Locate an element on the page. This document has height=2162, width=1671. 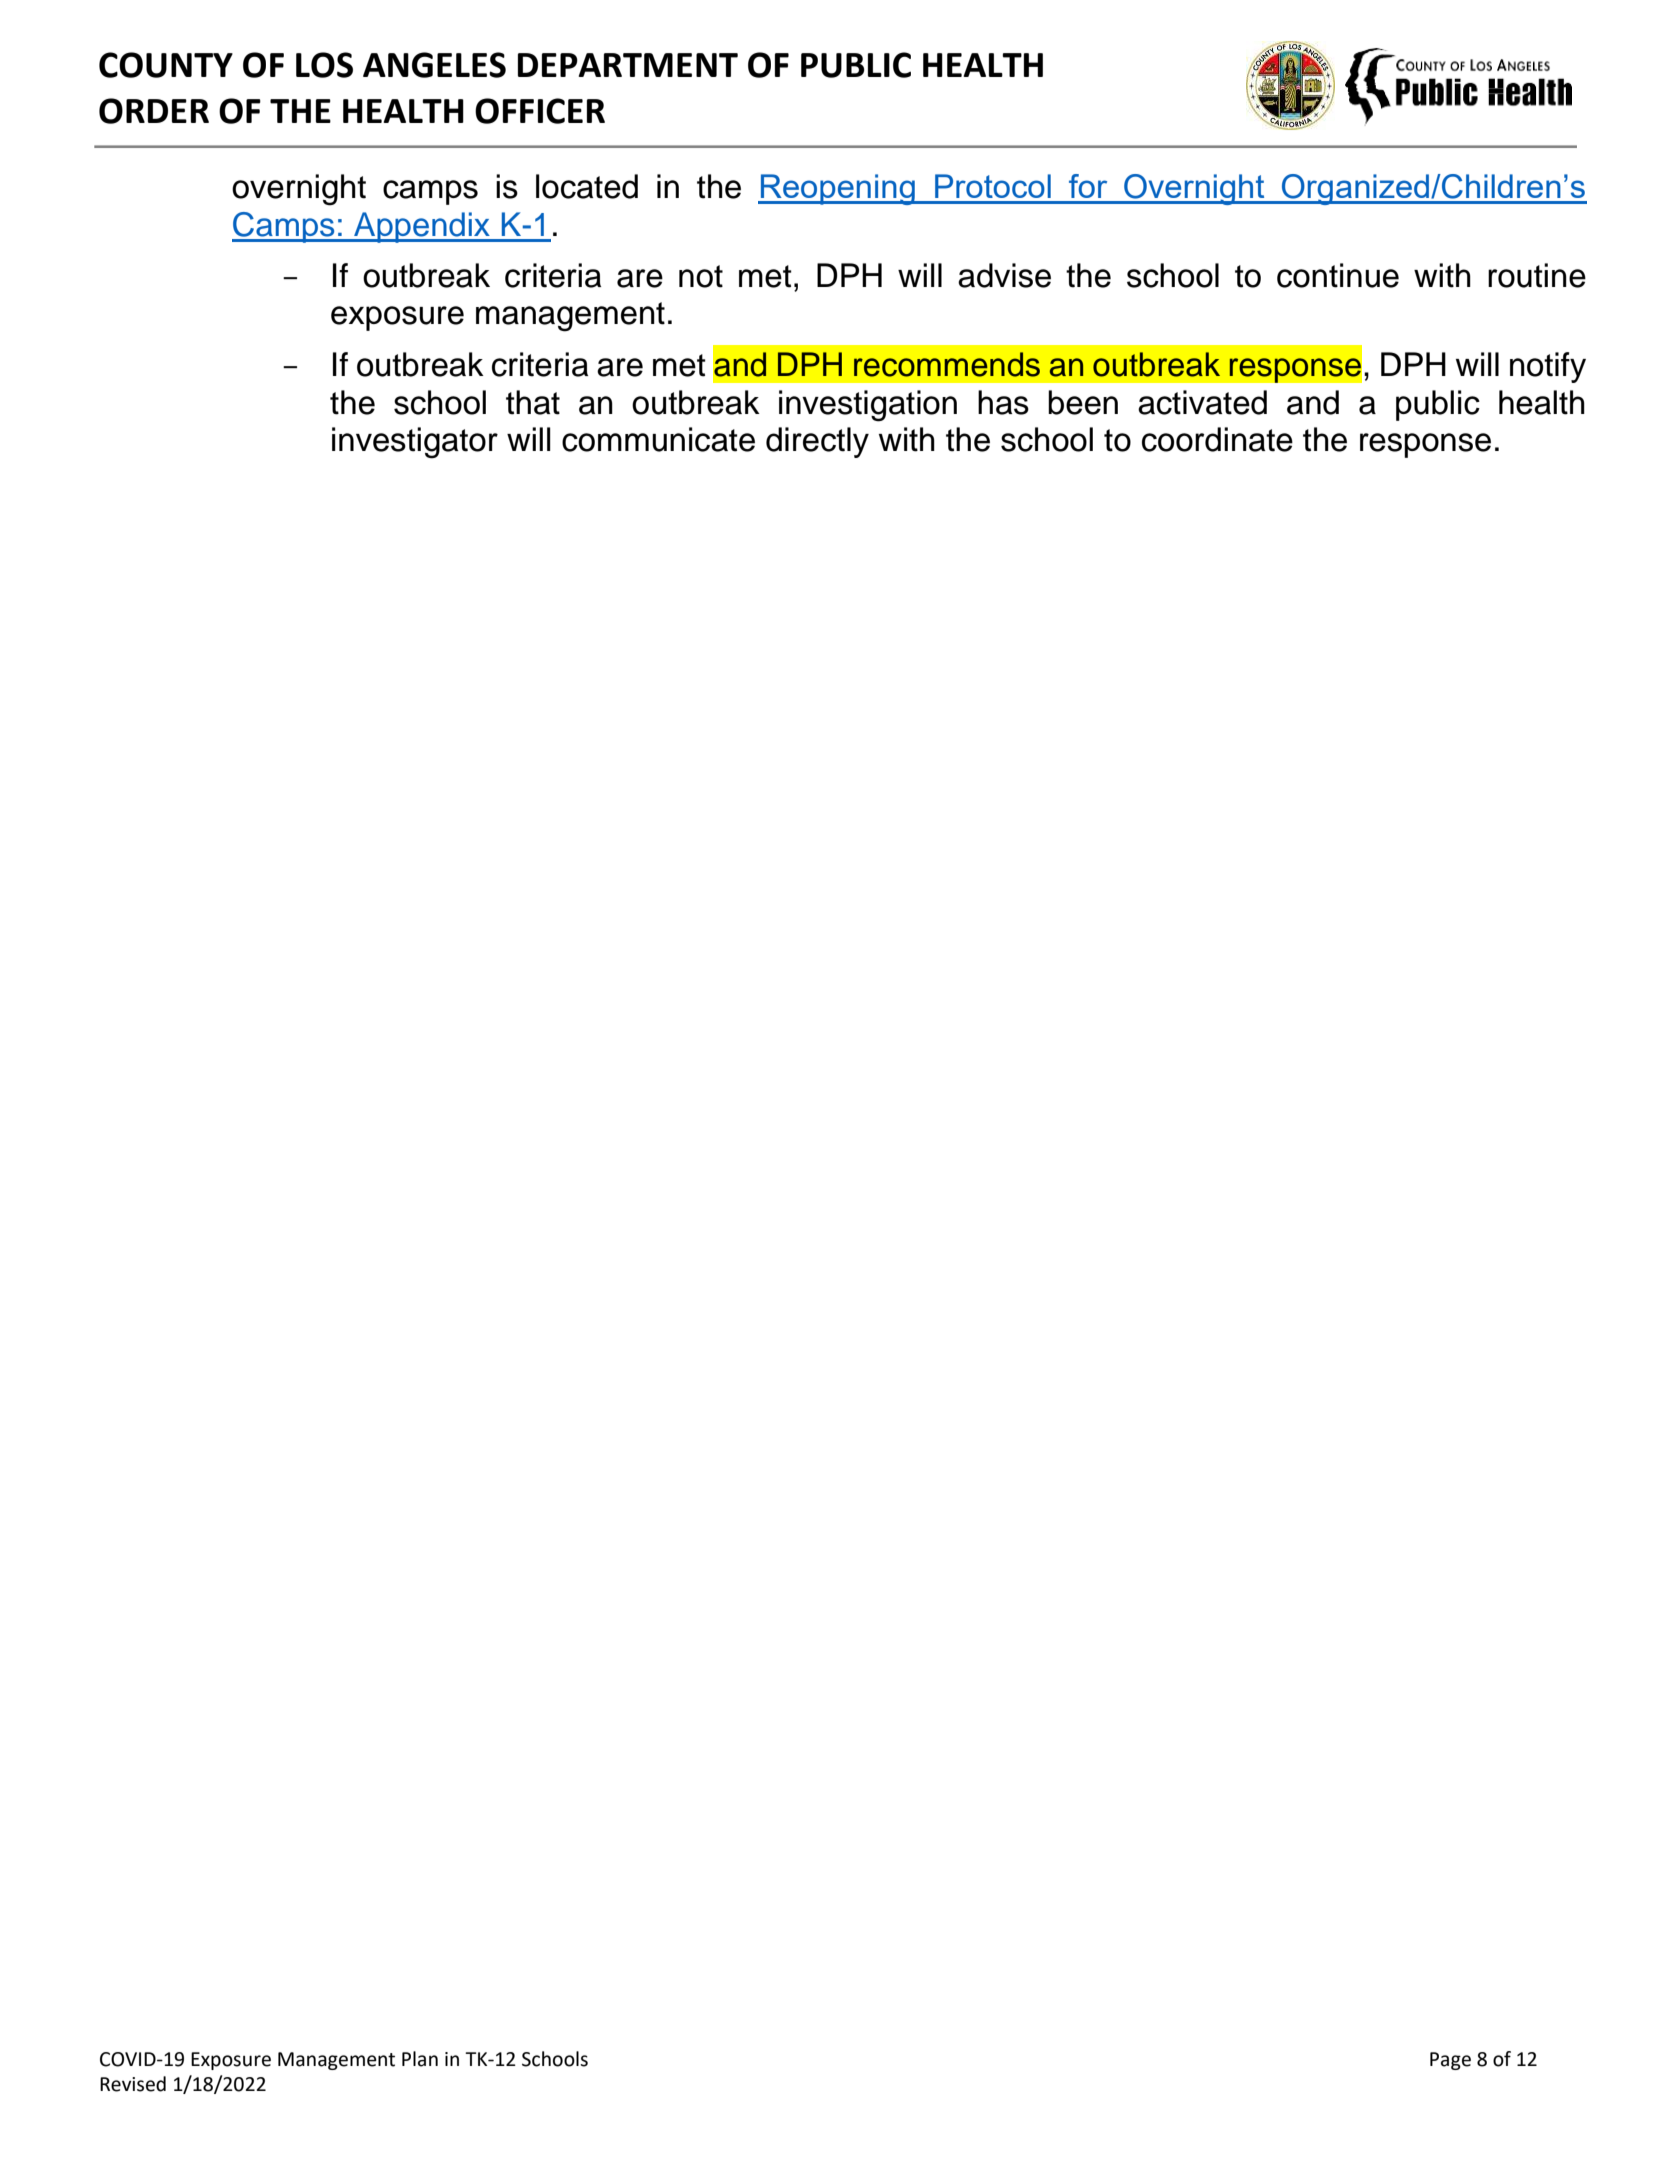
Page is located at coordinates (1450, 2061).
